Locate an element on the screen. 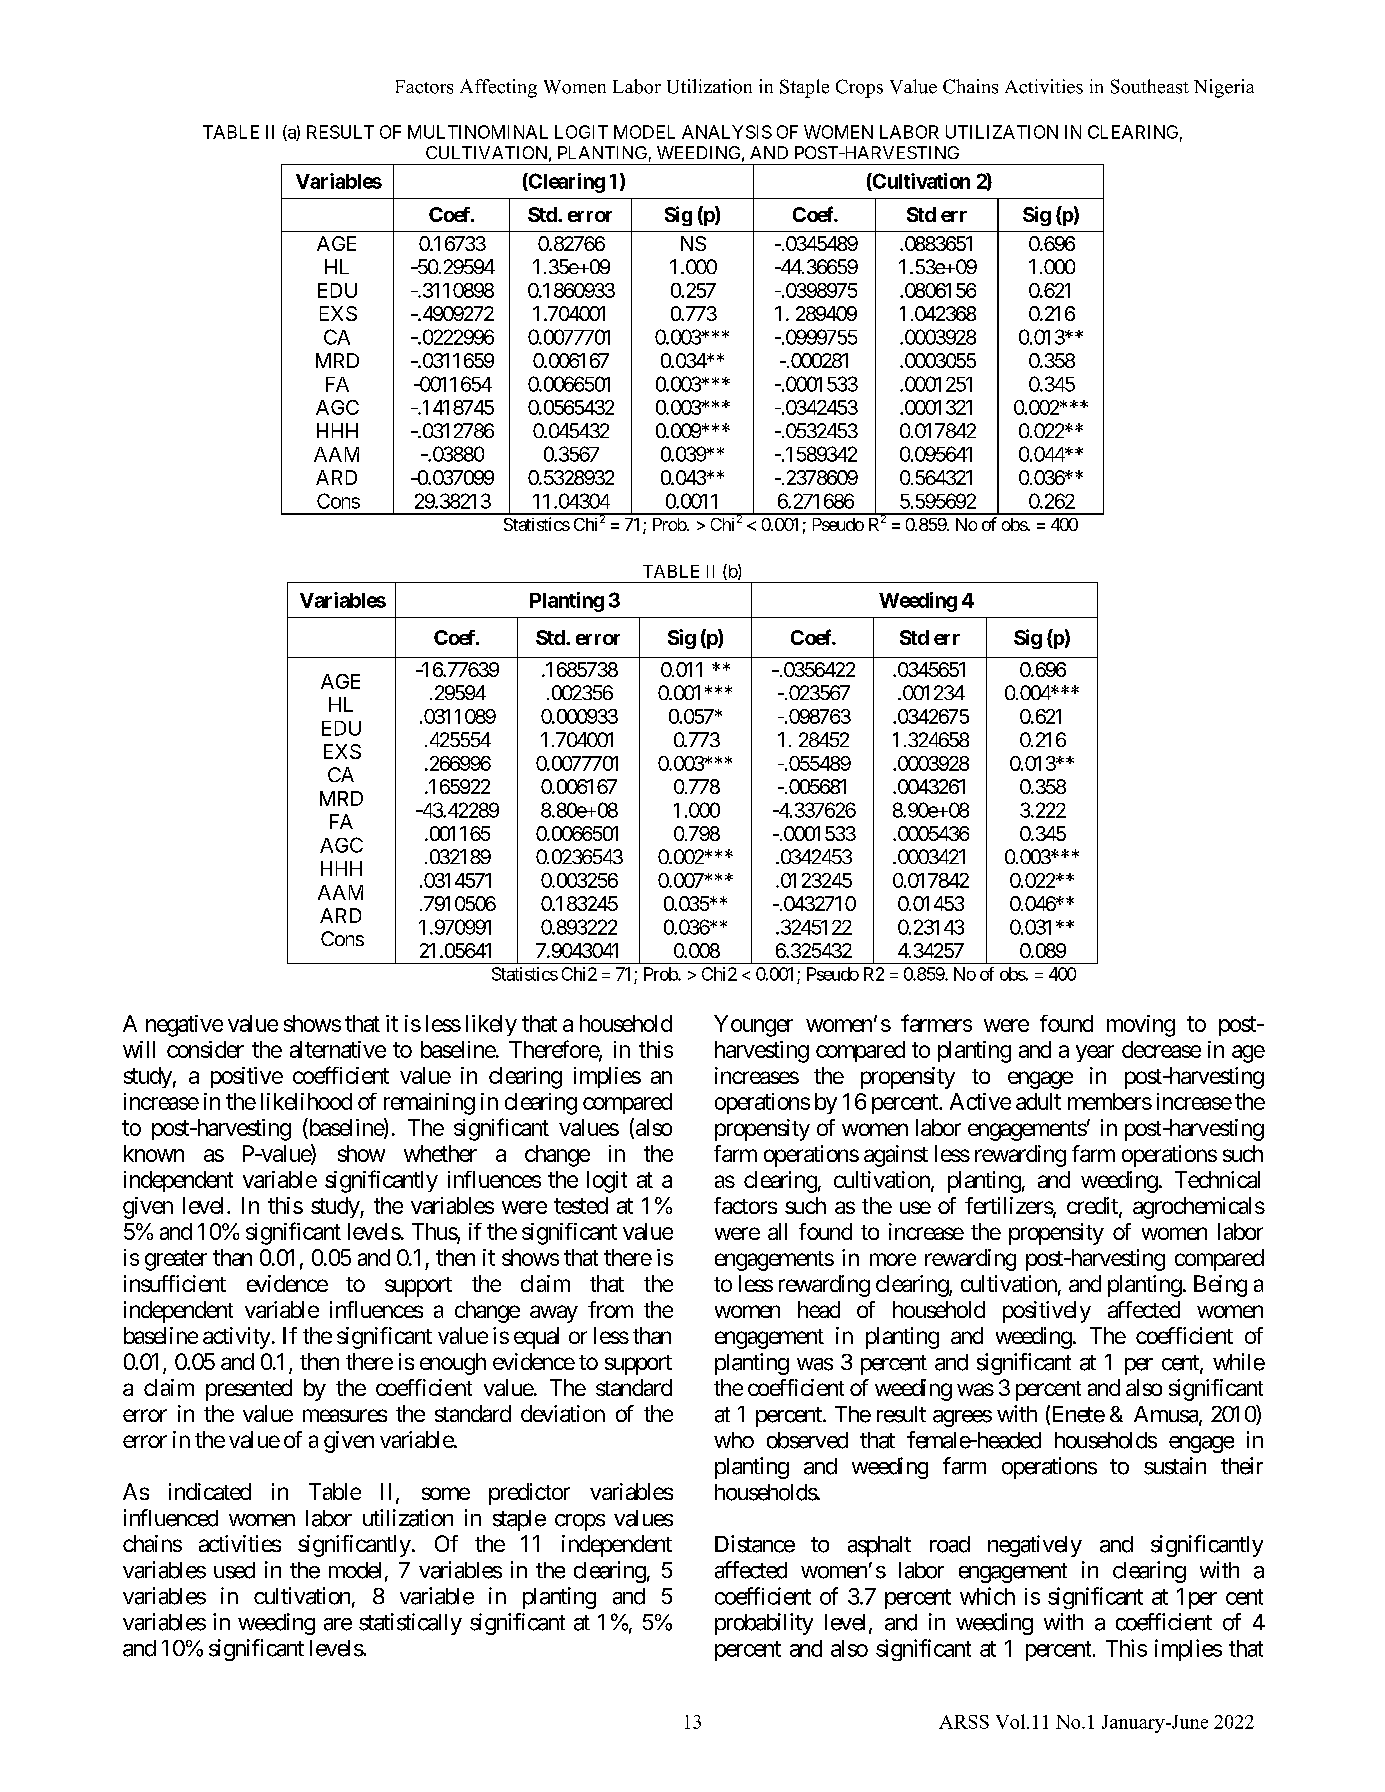 This screenshot has height=1792, width=1385. Younger is located at coordinates (753, 1026).
